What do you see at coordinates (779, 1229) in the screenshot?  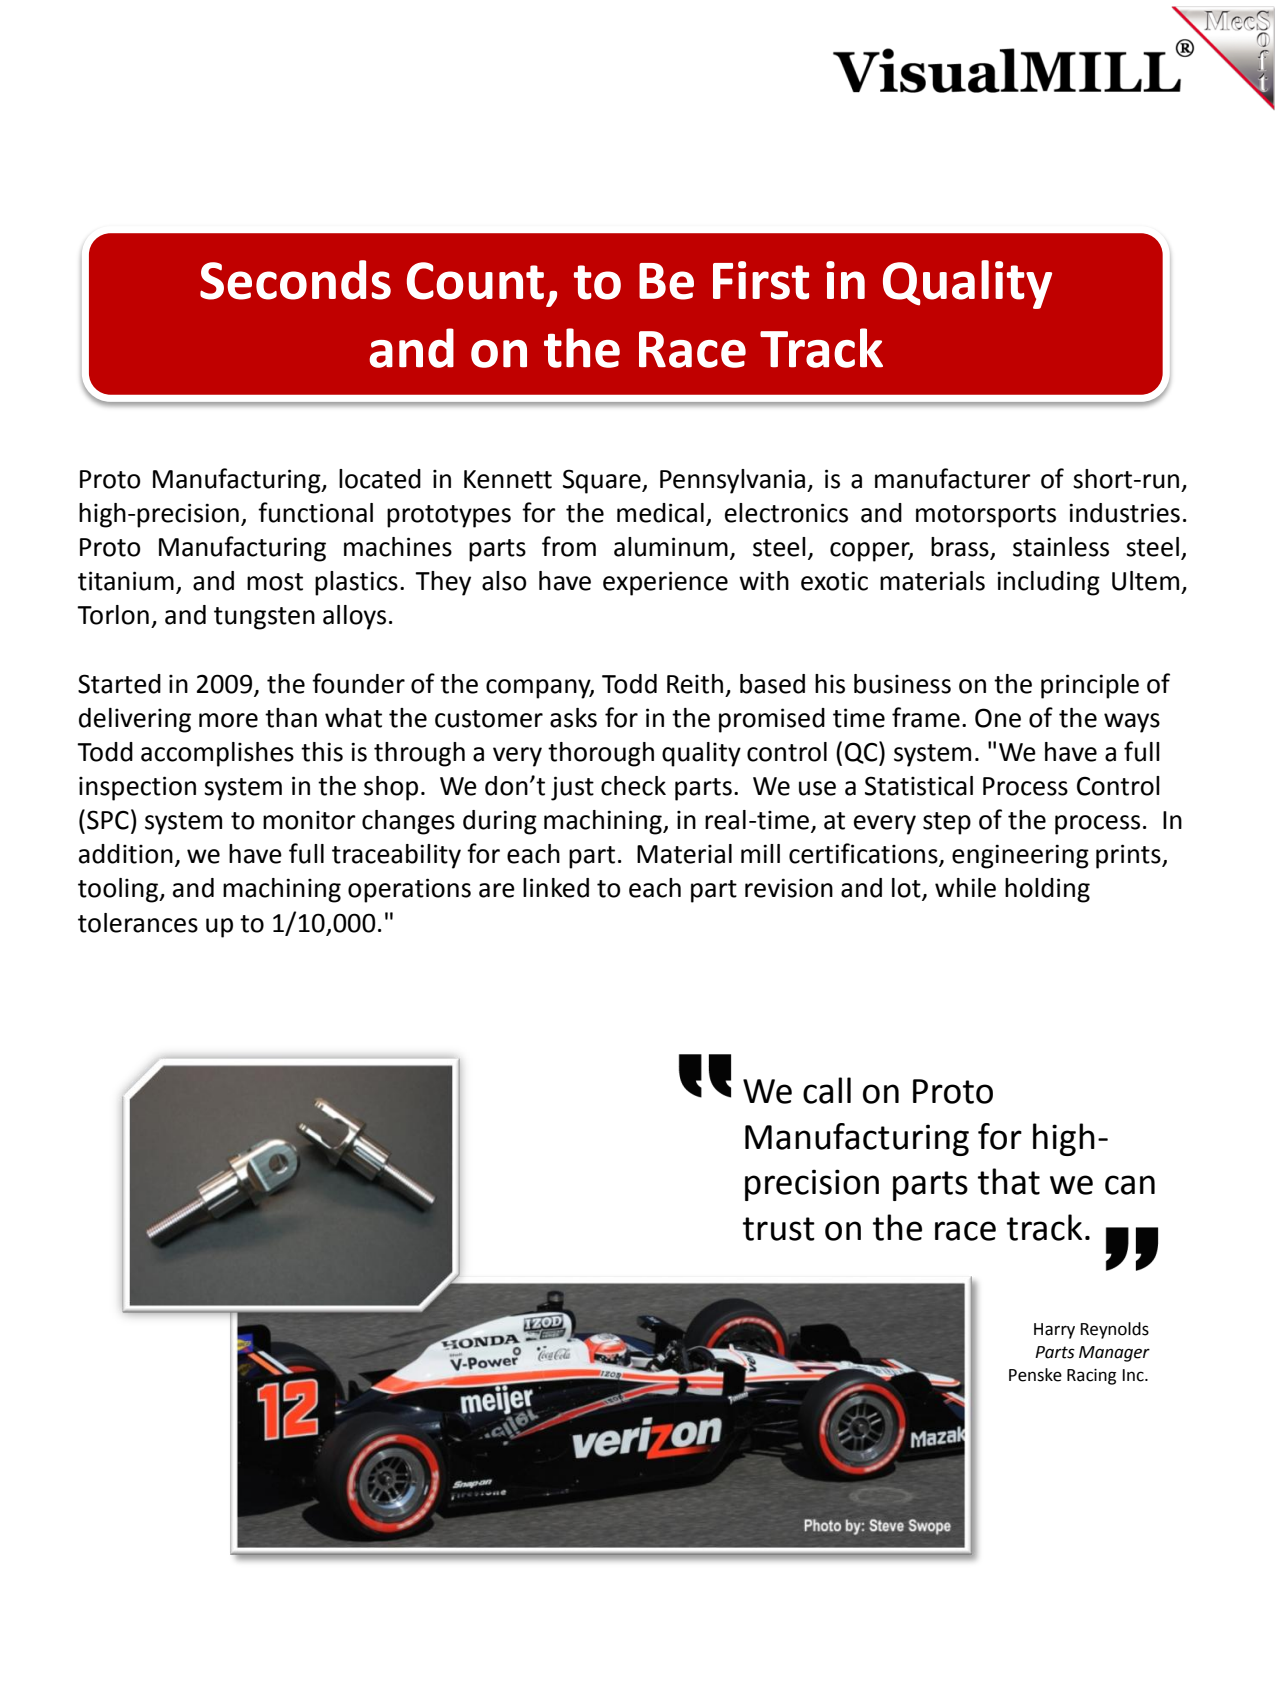 I see `trust` at bounding box center [779, 1229].
